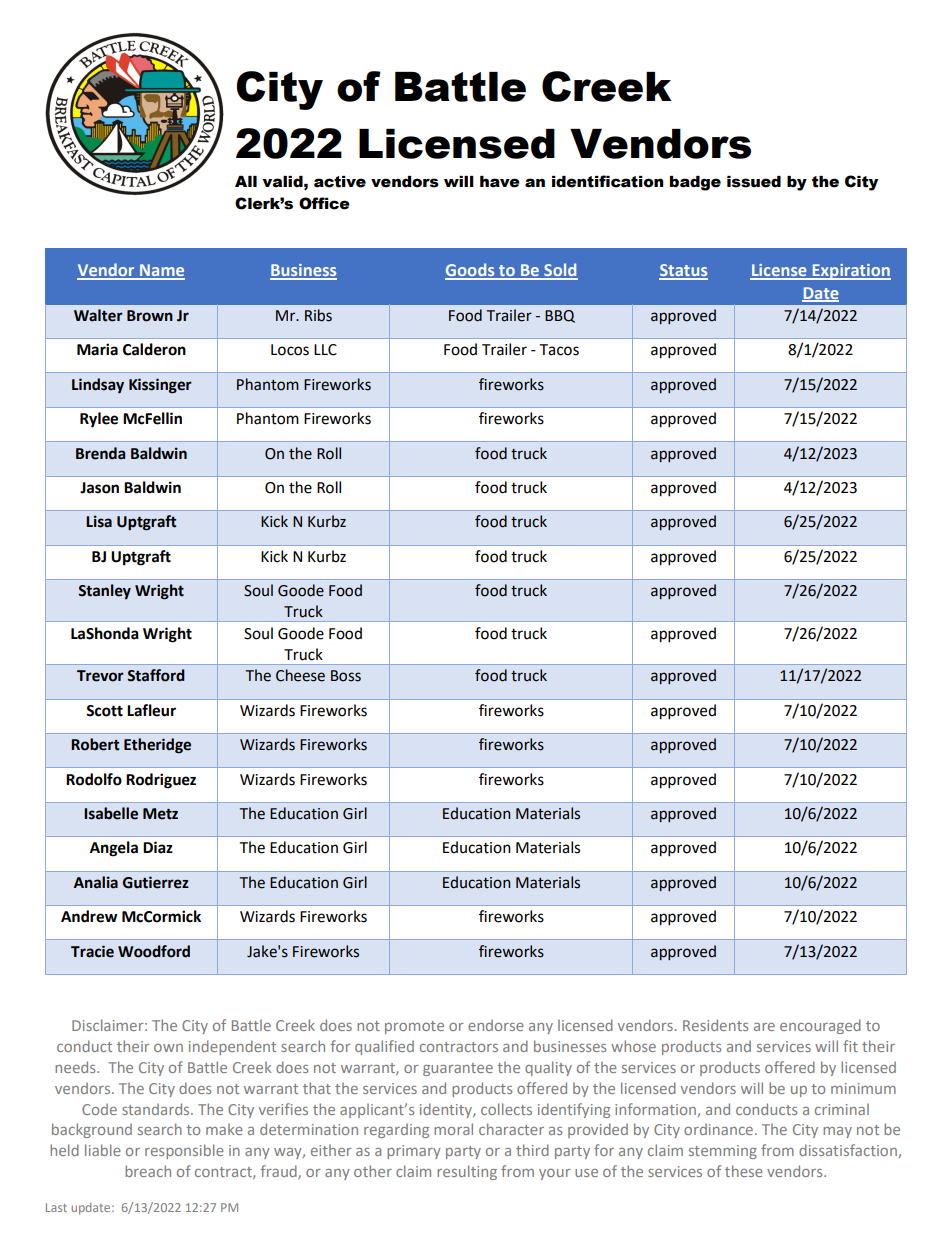 This screenshot has height=1233, width=952. What do you see at coordinates (346, 676) in the screenshot?
I see `Boss` at bounding box center [346, 676].
